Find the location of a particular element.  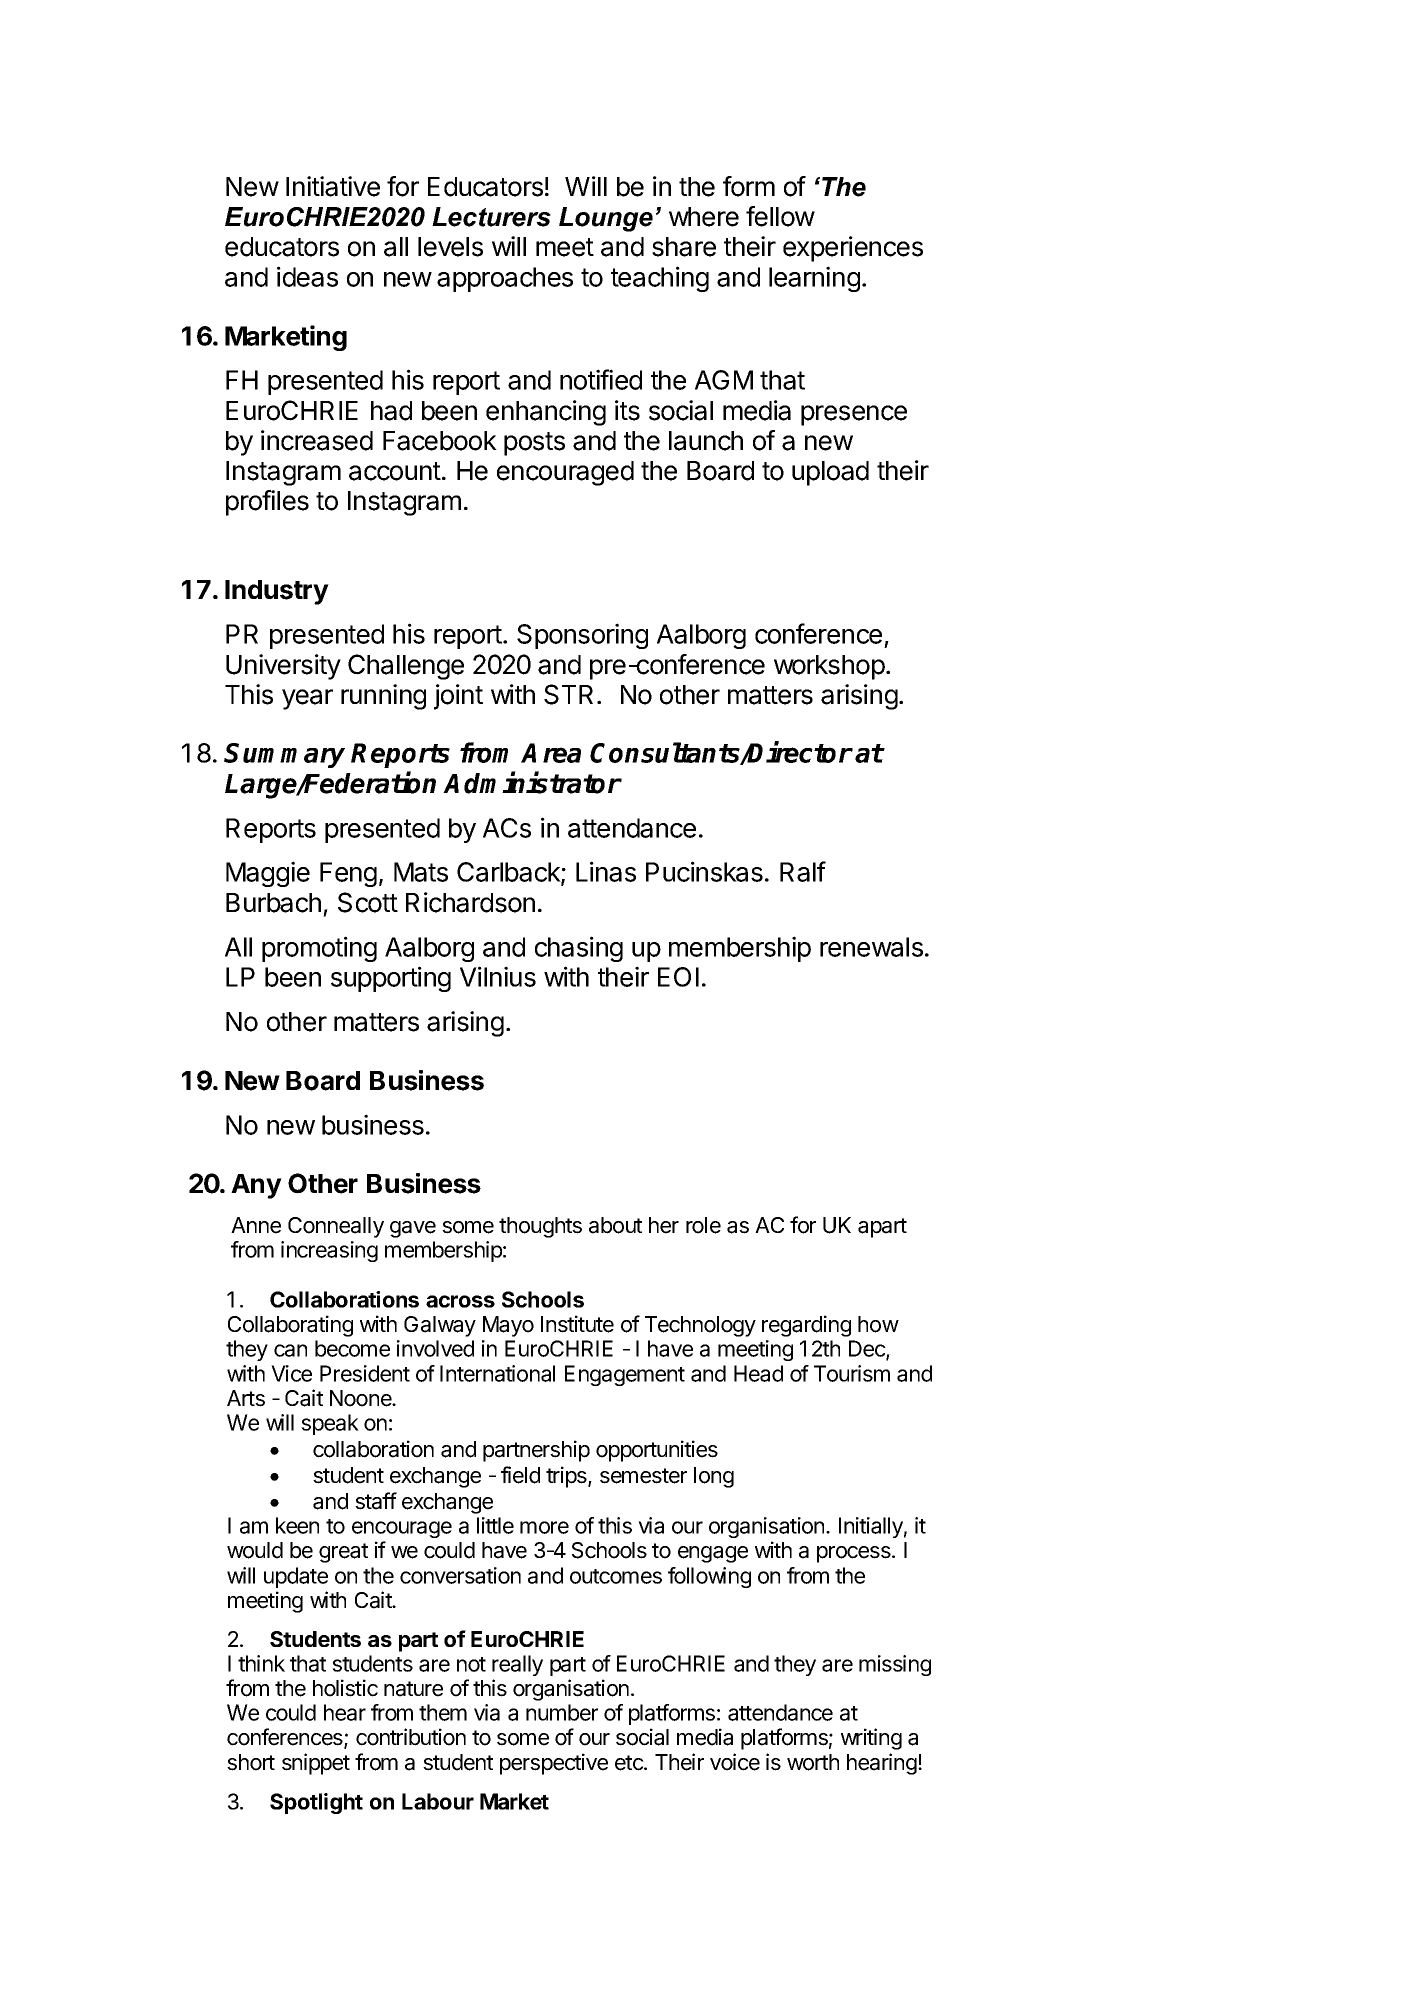

workshop is located at coordinates (829, 667).
